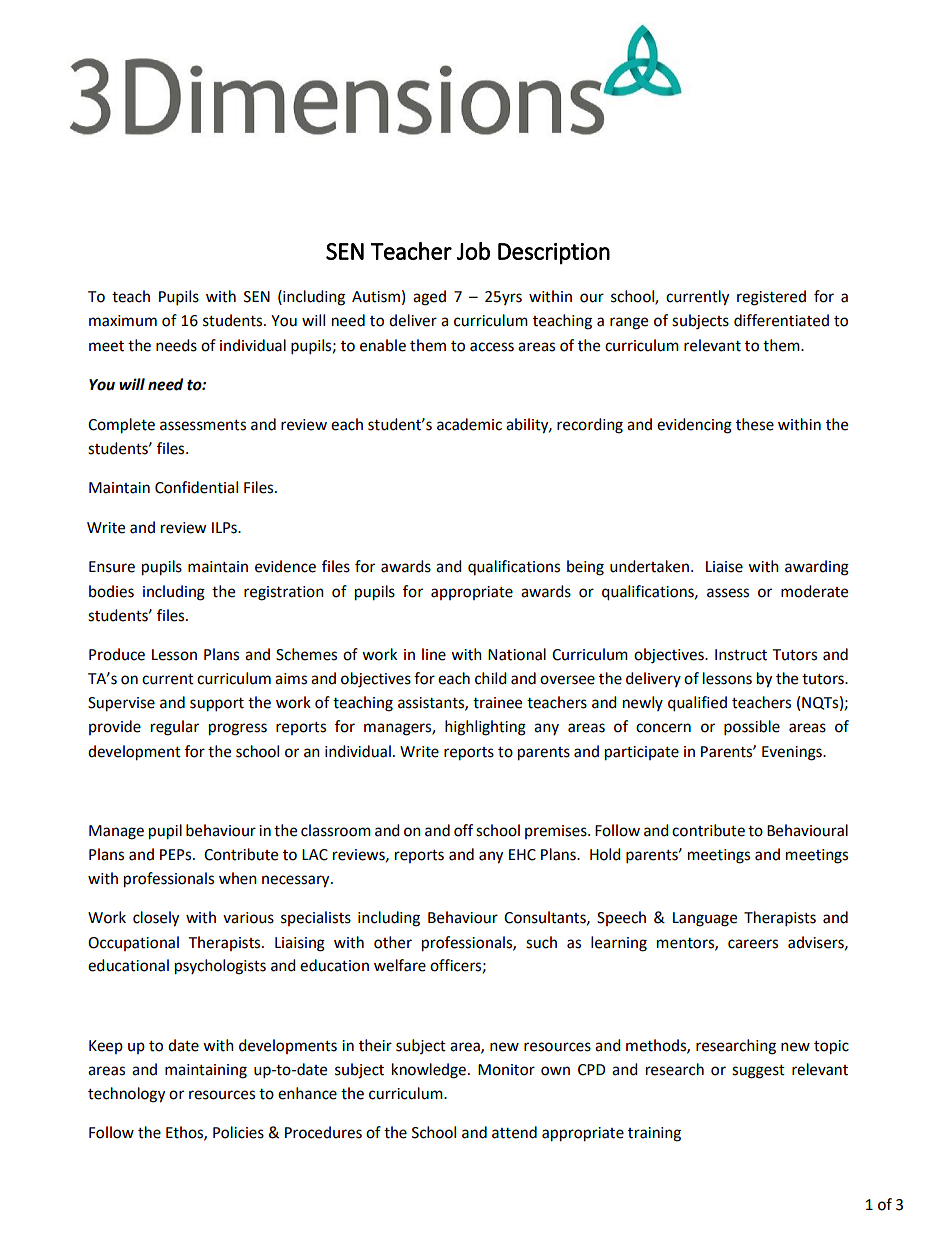  Describe the element at coordinates (491, 678) in the image. I see `child` at that location.
